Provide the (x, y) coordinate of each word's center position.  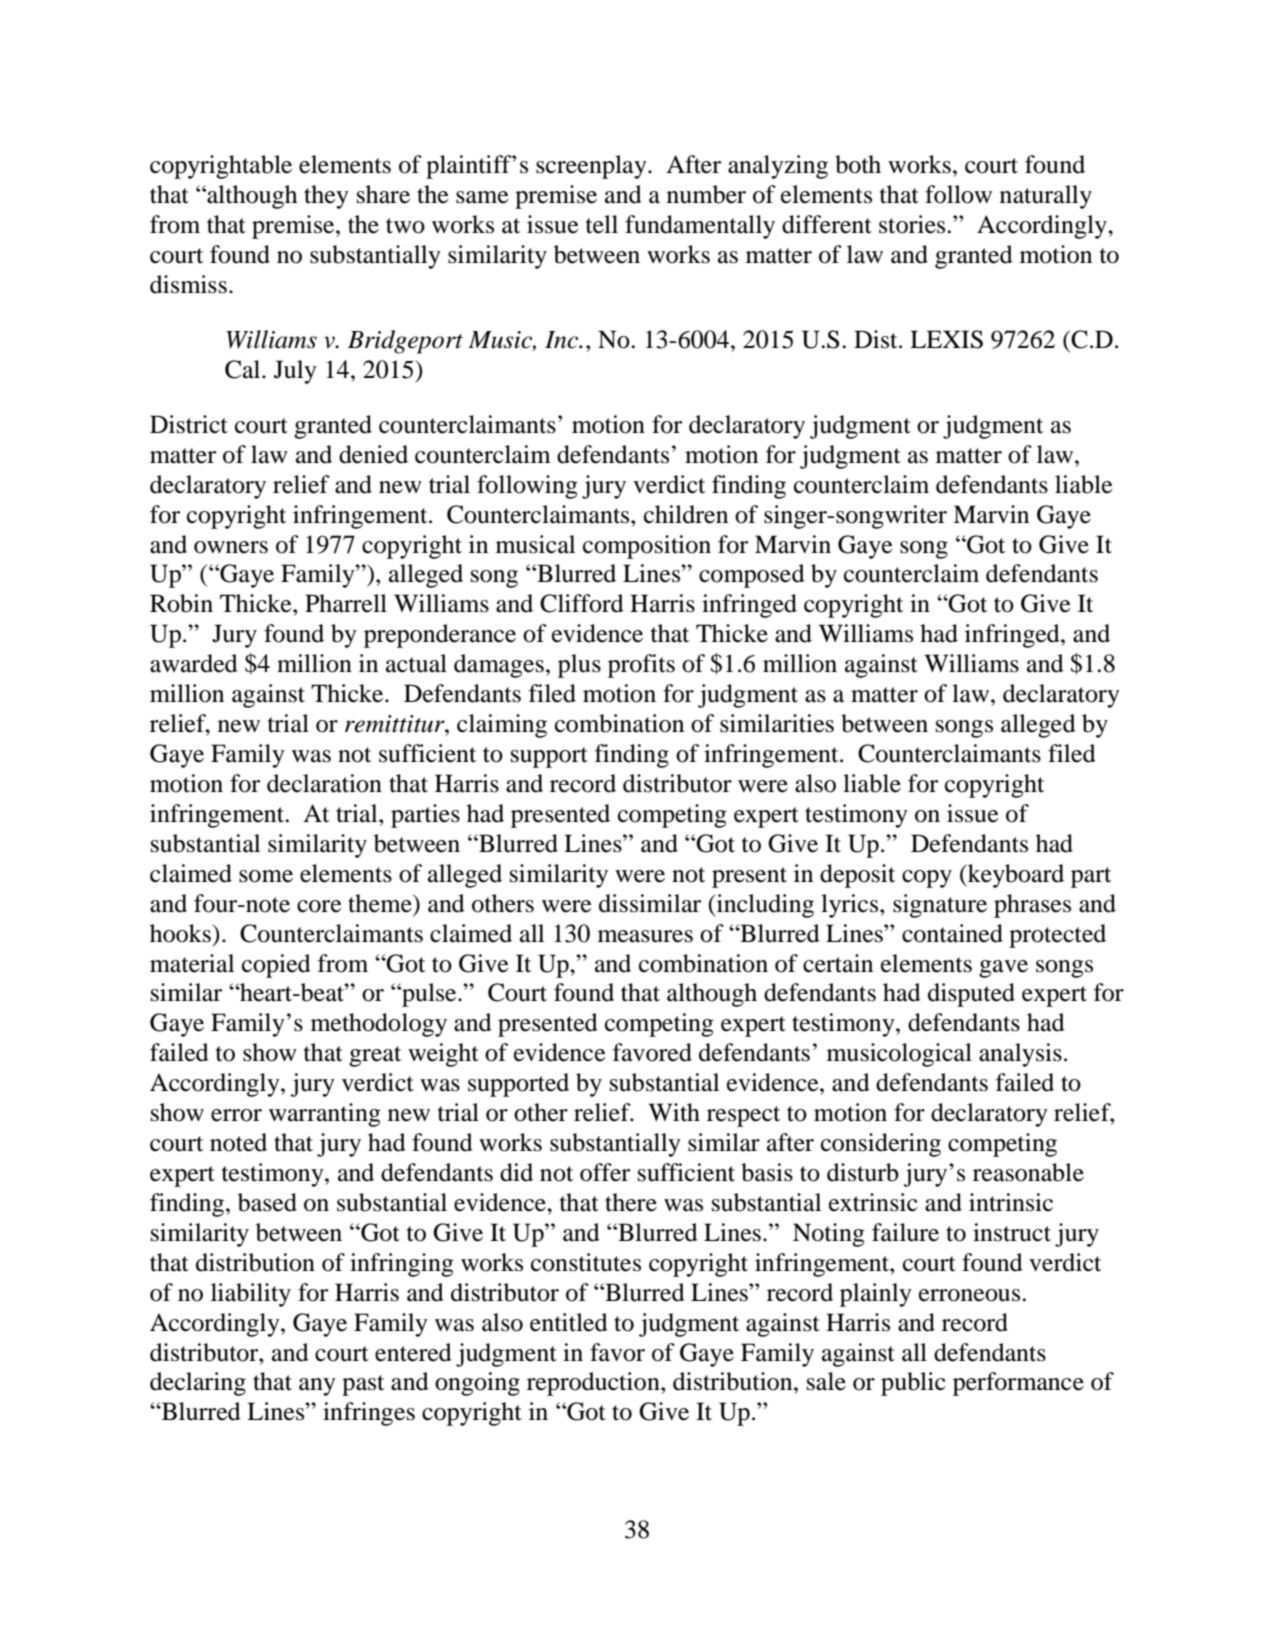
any (317, 1387)
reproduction (594, 1384)
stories (913, 224)
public (913, 1384)
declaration (324, 783)
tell (602, 224)
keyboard (1015, 876)
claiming (502, 726)
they (326, 197)
